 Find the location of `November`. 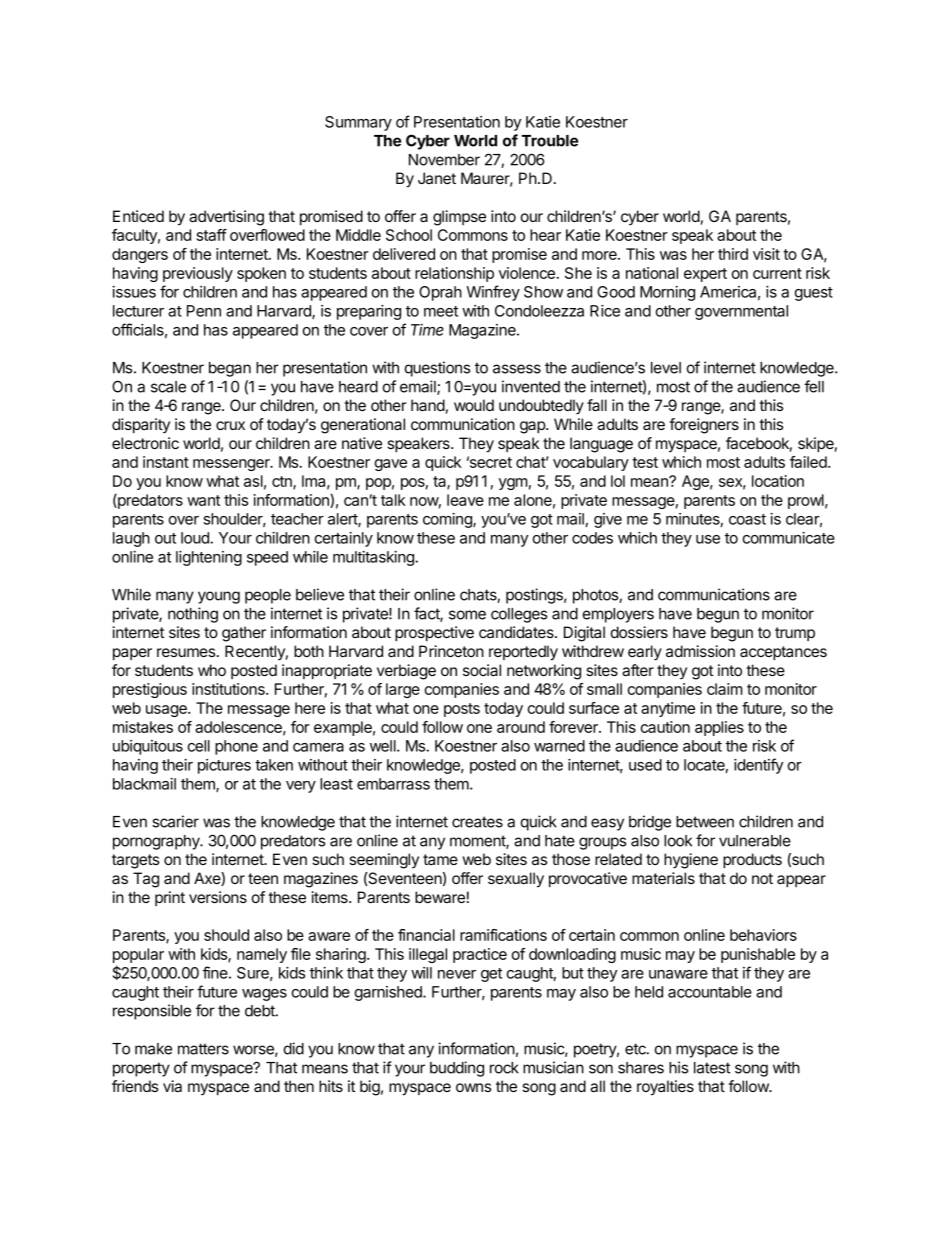

November is located at coordinates (444, 160).
